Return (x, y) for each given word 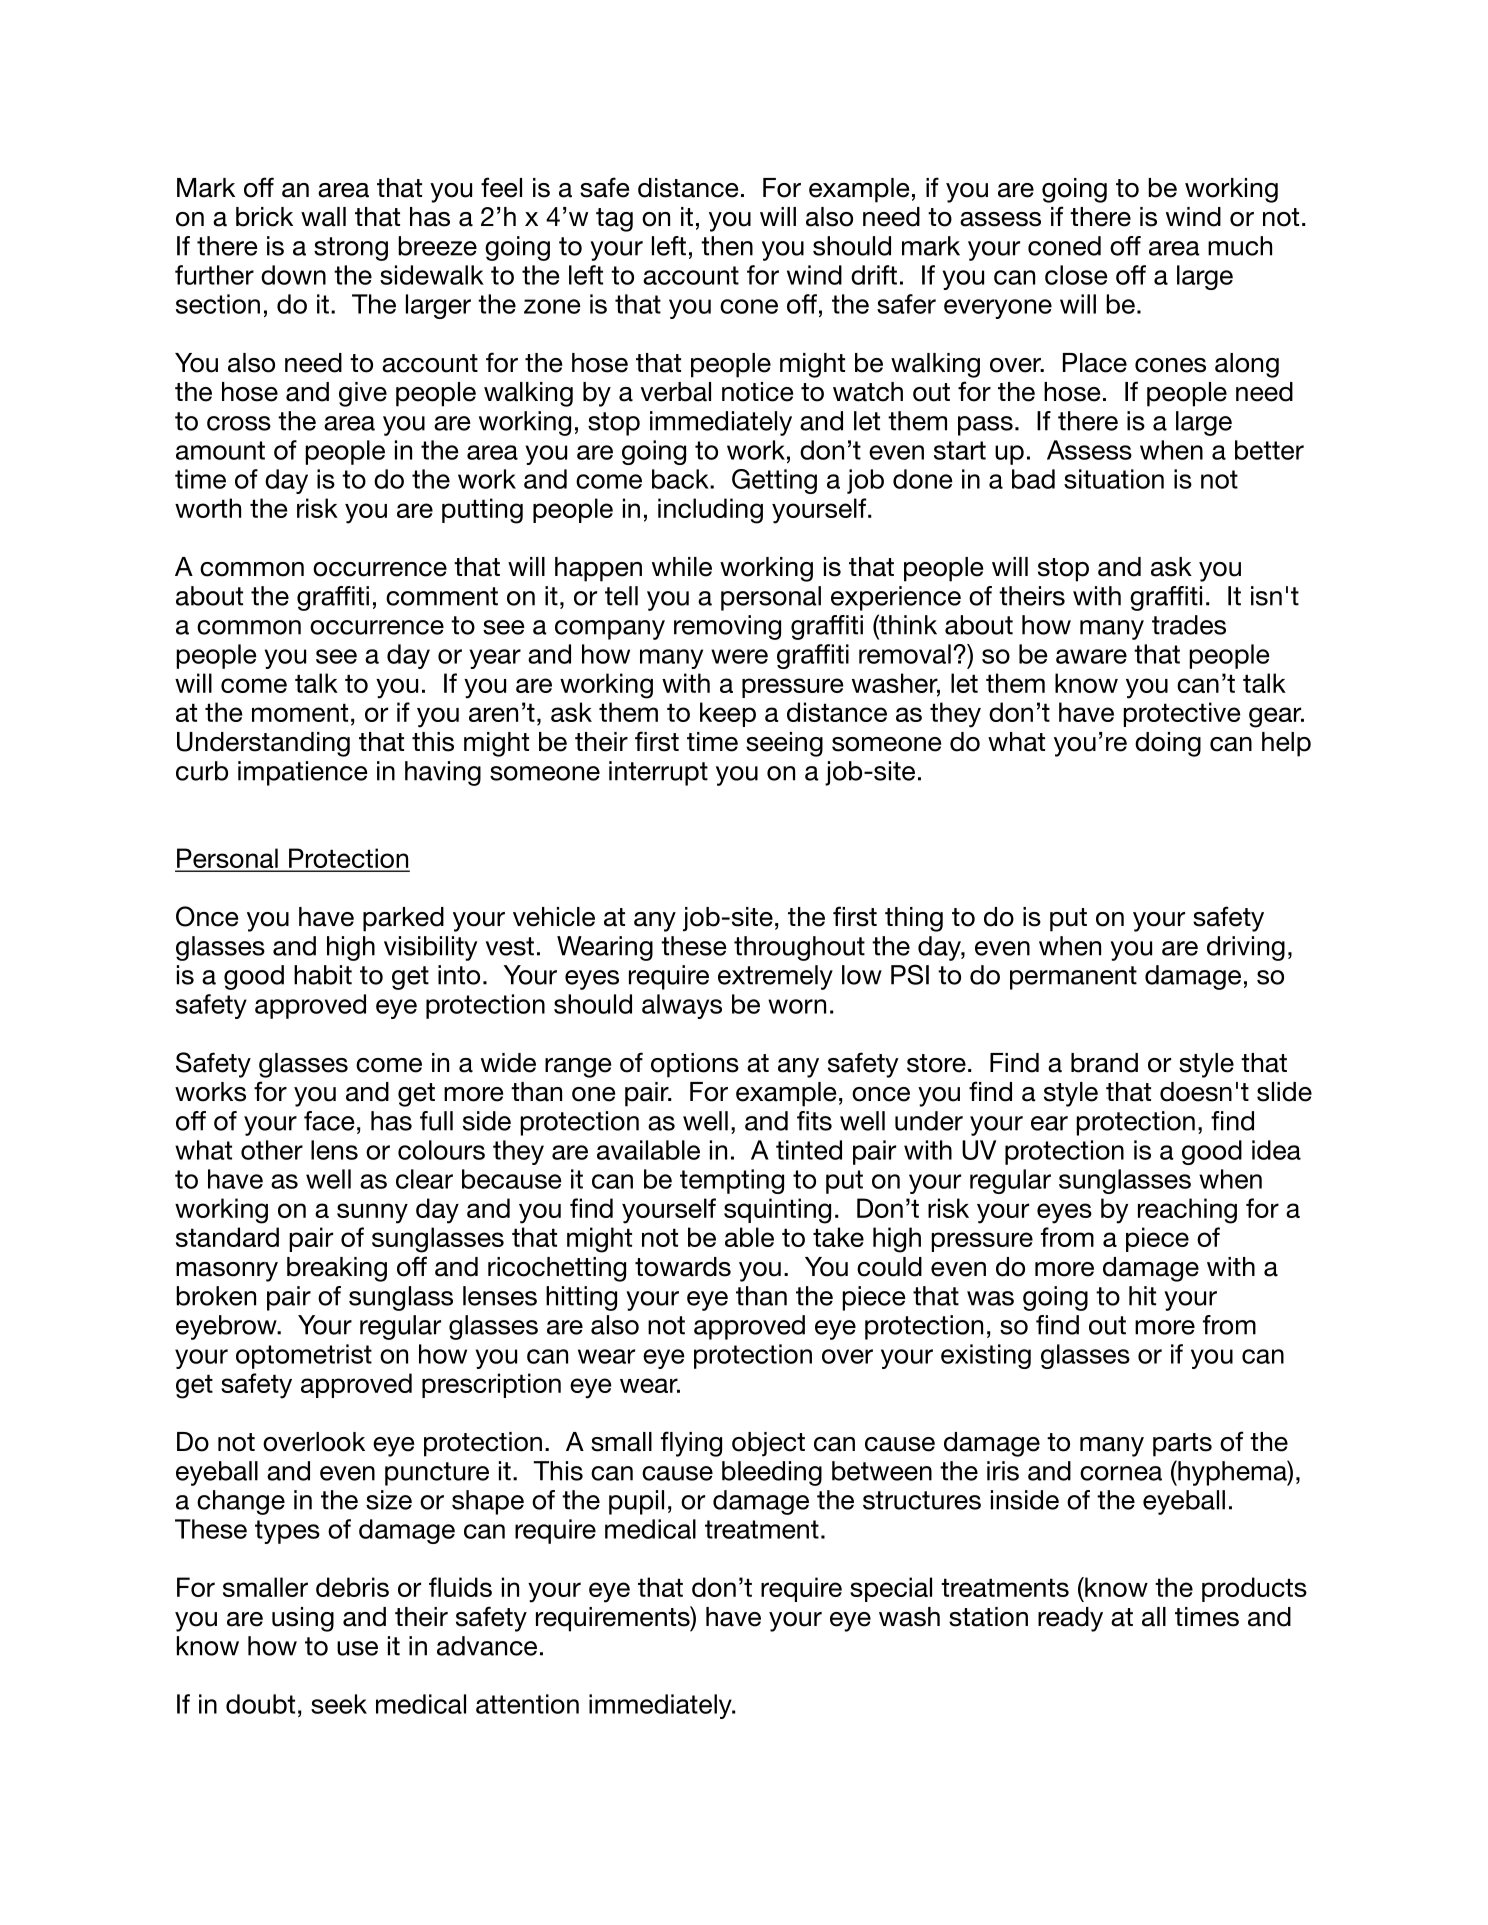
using (303, 1619)
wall (323, 217)
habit (323, 975)
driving (1246, 948)
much (1240, 246)
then (727, 246)
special (891, 1589)
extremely (775, 977)
